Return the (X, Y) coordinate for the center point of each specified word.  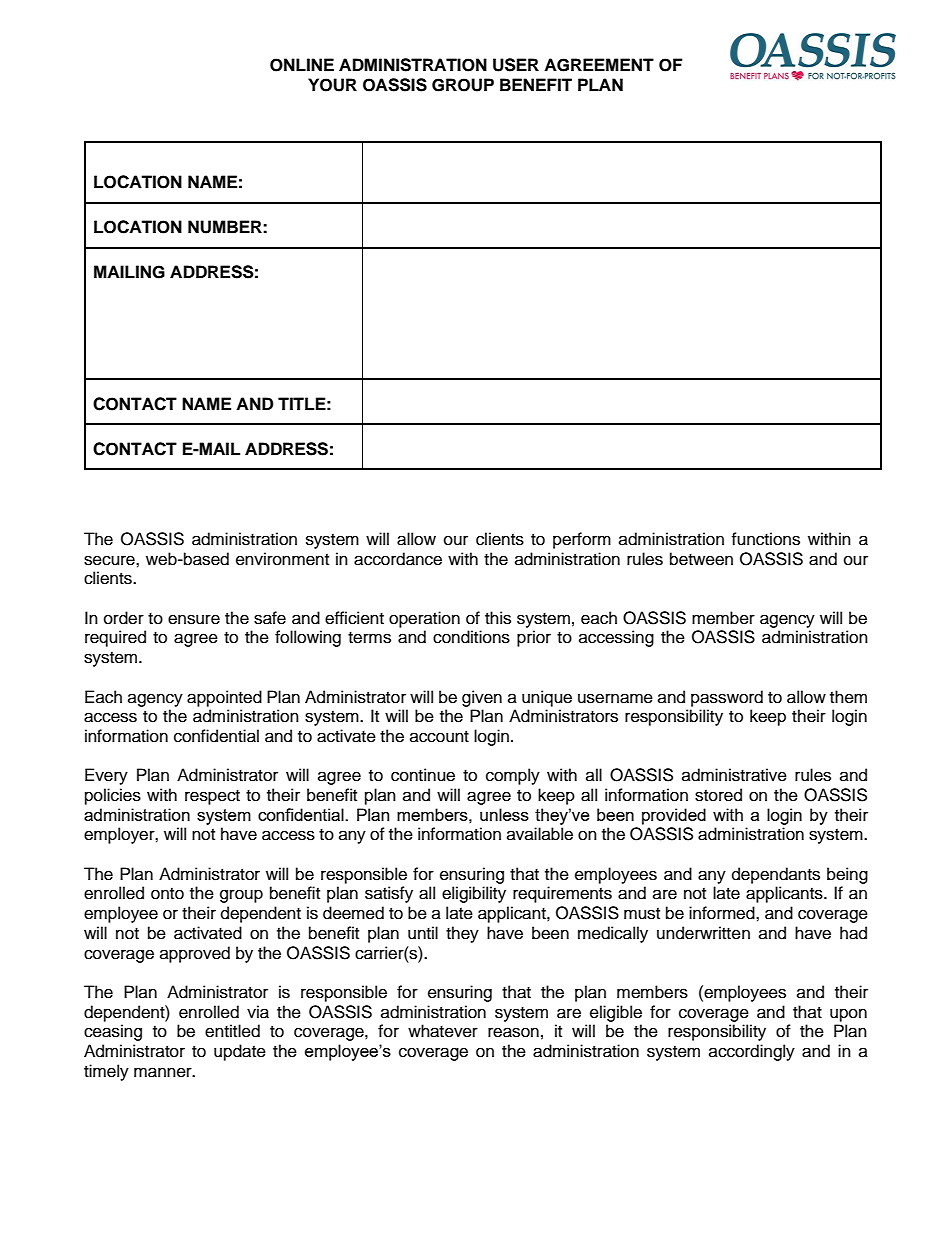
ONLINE (302, 65)
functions (765, 539)
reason (513, 1032)
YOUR (332, 85)
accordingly (752, 1052)
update (240, 1052)
